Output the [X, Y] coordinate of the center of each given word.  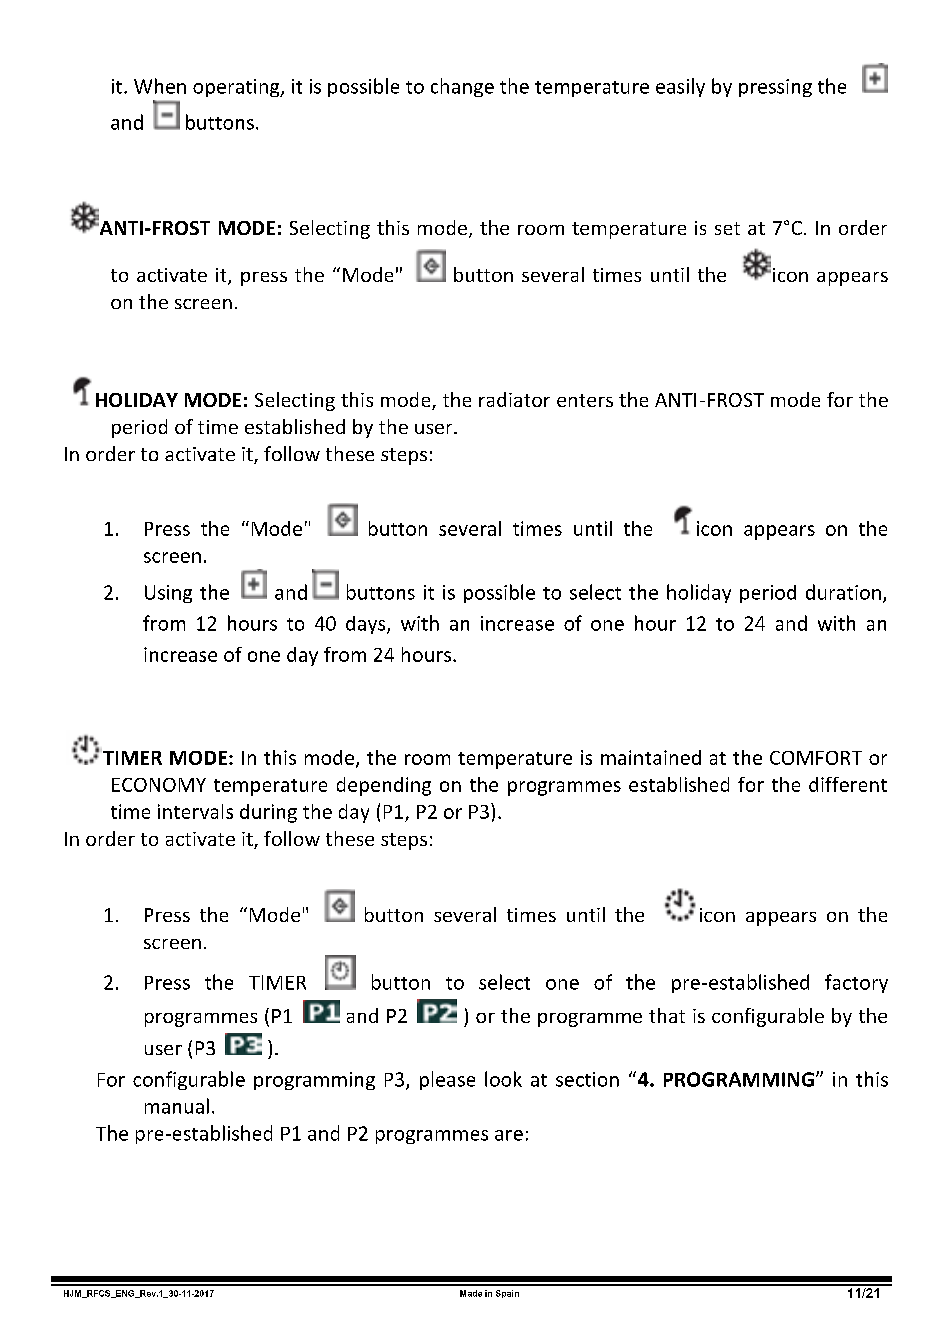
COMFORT [816, 758]
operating [237, 88]
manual [177, 1106]
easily [680, 87]
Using [168, 594]
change [462, 87]
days [367, 625]
